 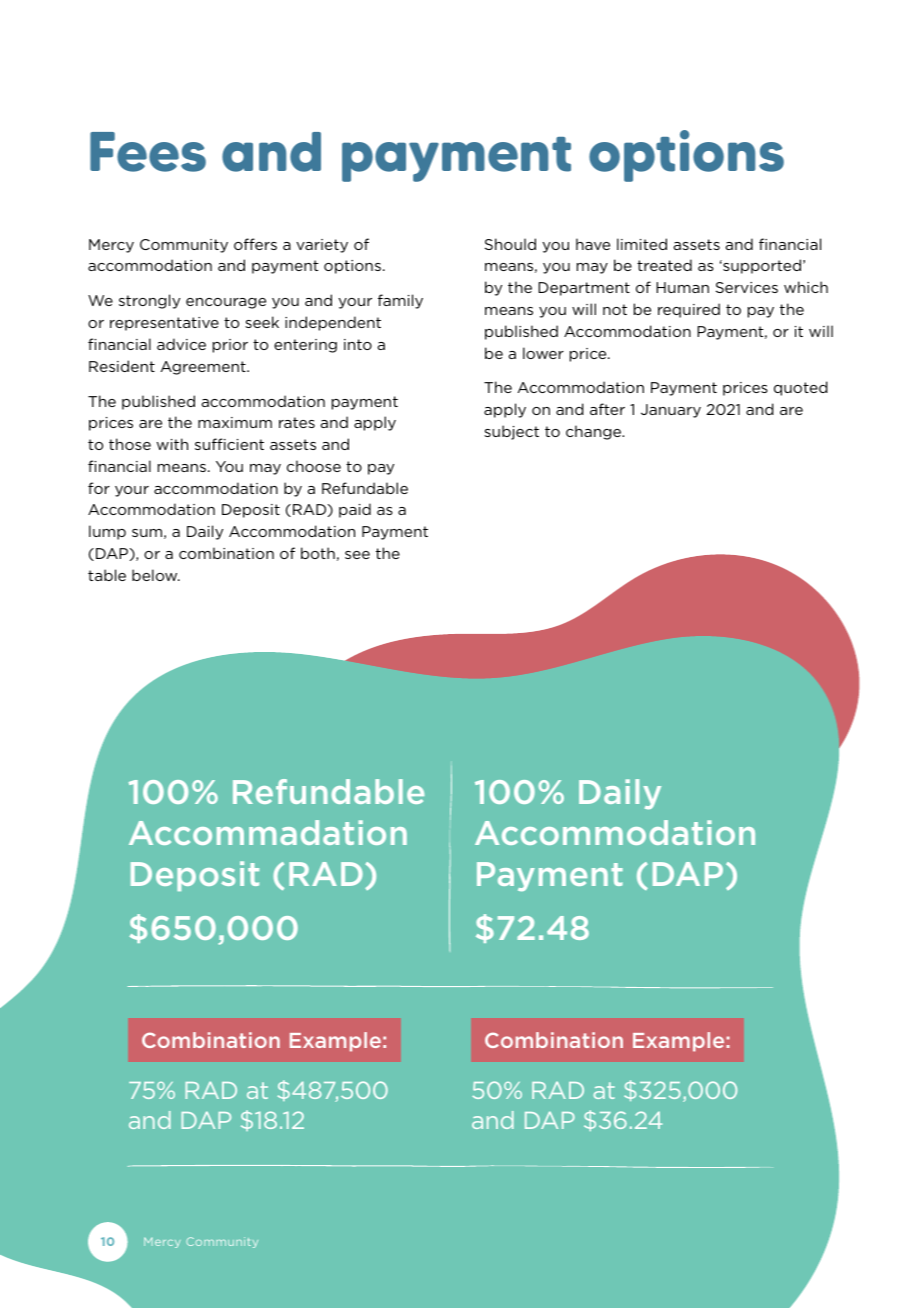 I want to click on quoted, so click(x=801, y=388).
